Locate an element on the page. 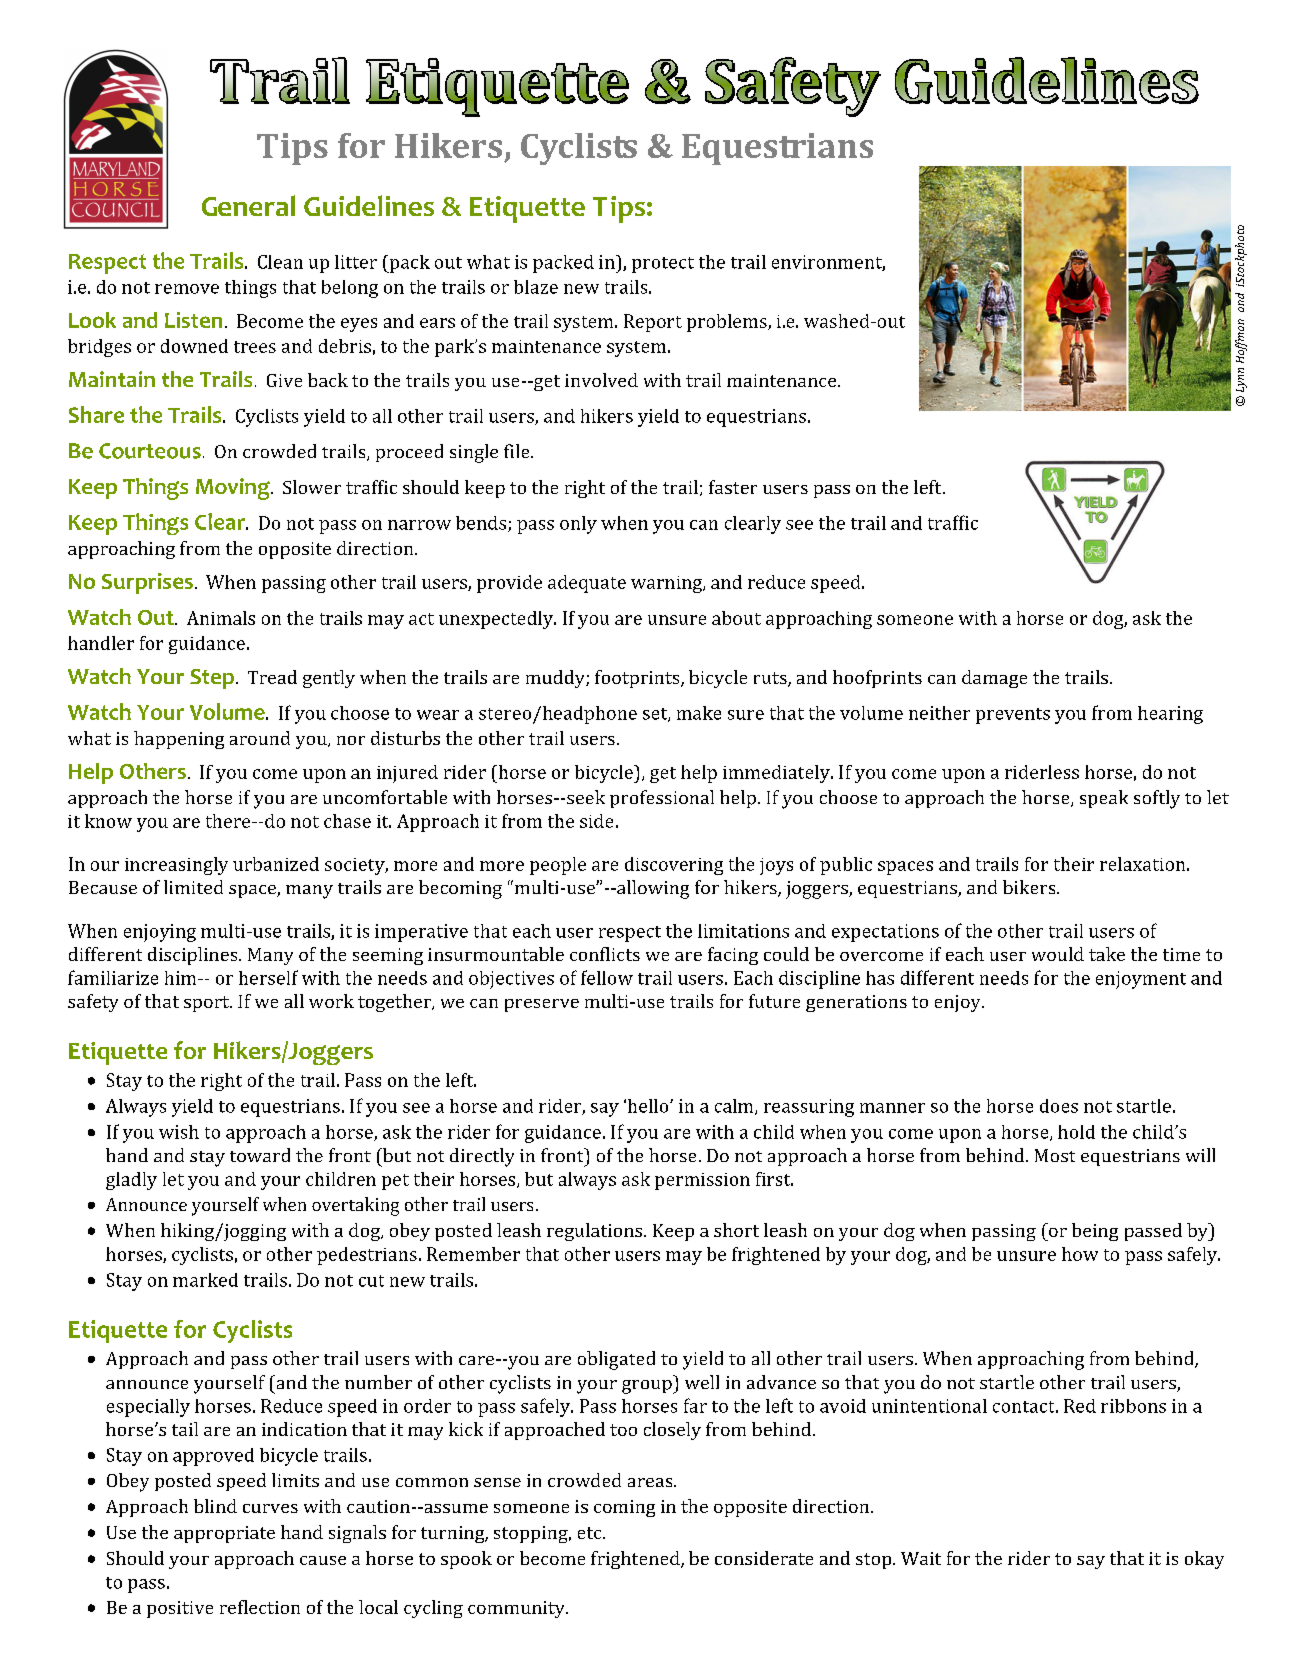  bikers is located at coordinates (1030, 887).
